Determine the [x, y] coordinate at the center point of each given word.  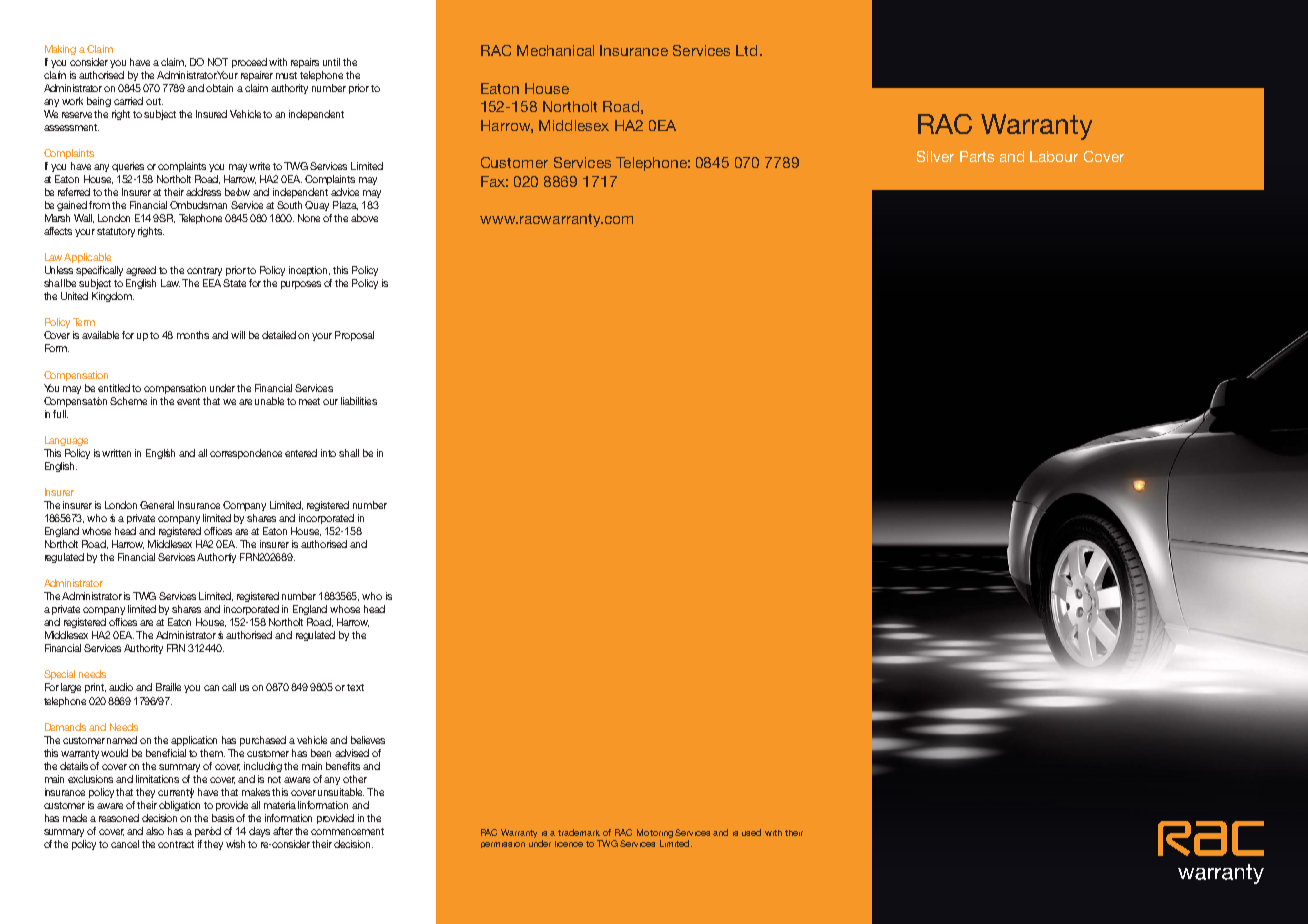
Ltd [746, 50]
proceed [249, 63]
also [155, 831]
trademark [579, 832]
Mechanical [555, 50]
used [751, 832]
